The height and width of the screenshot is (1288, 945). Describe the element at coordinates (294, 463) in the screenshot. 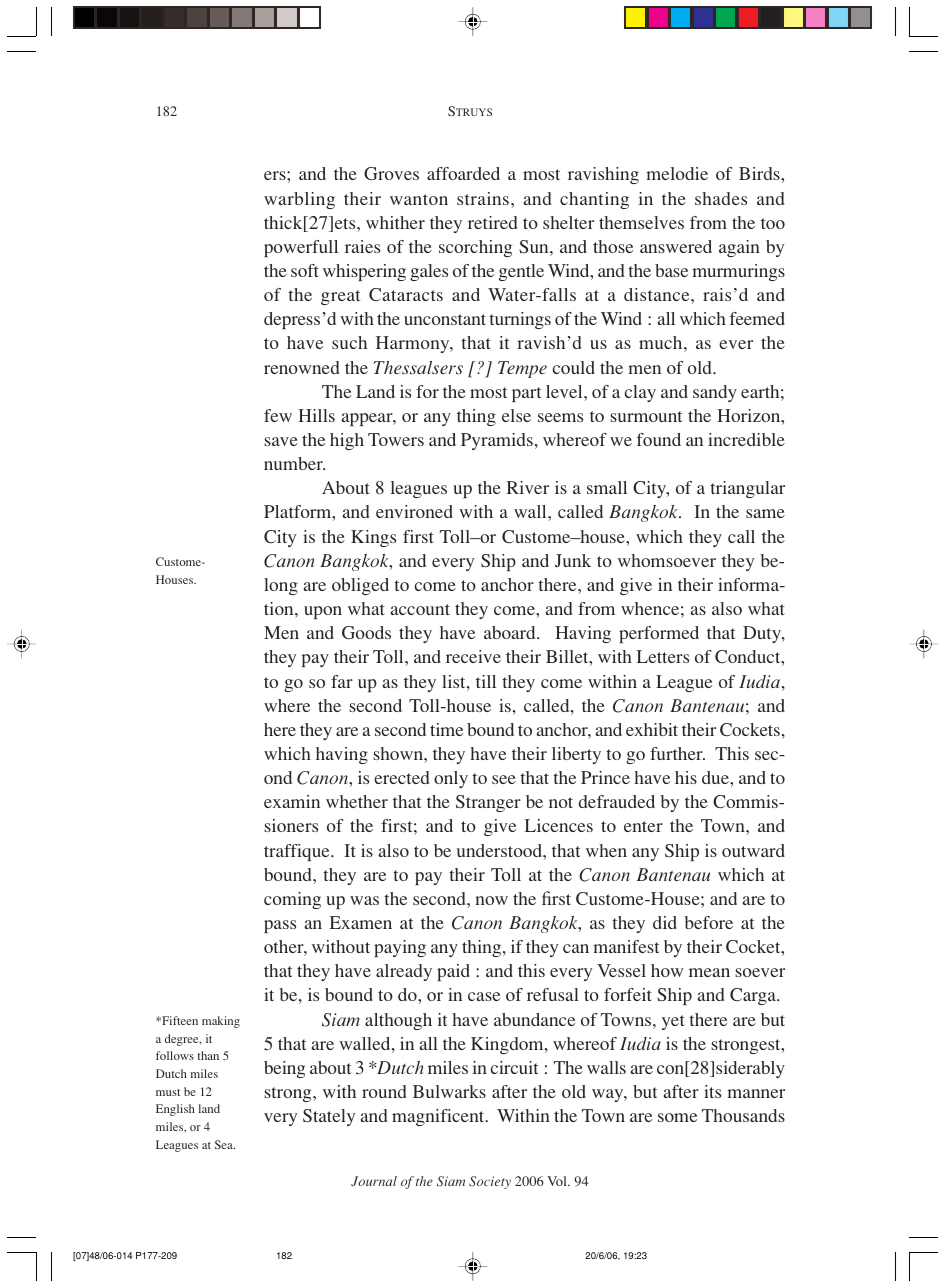

I see `number` at that location.
